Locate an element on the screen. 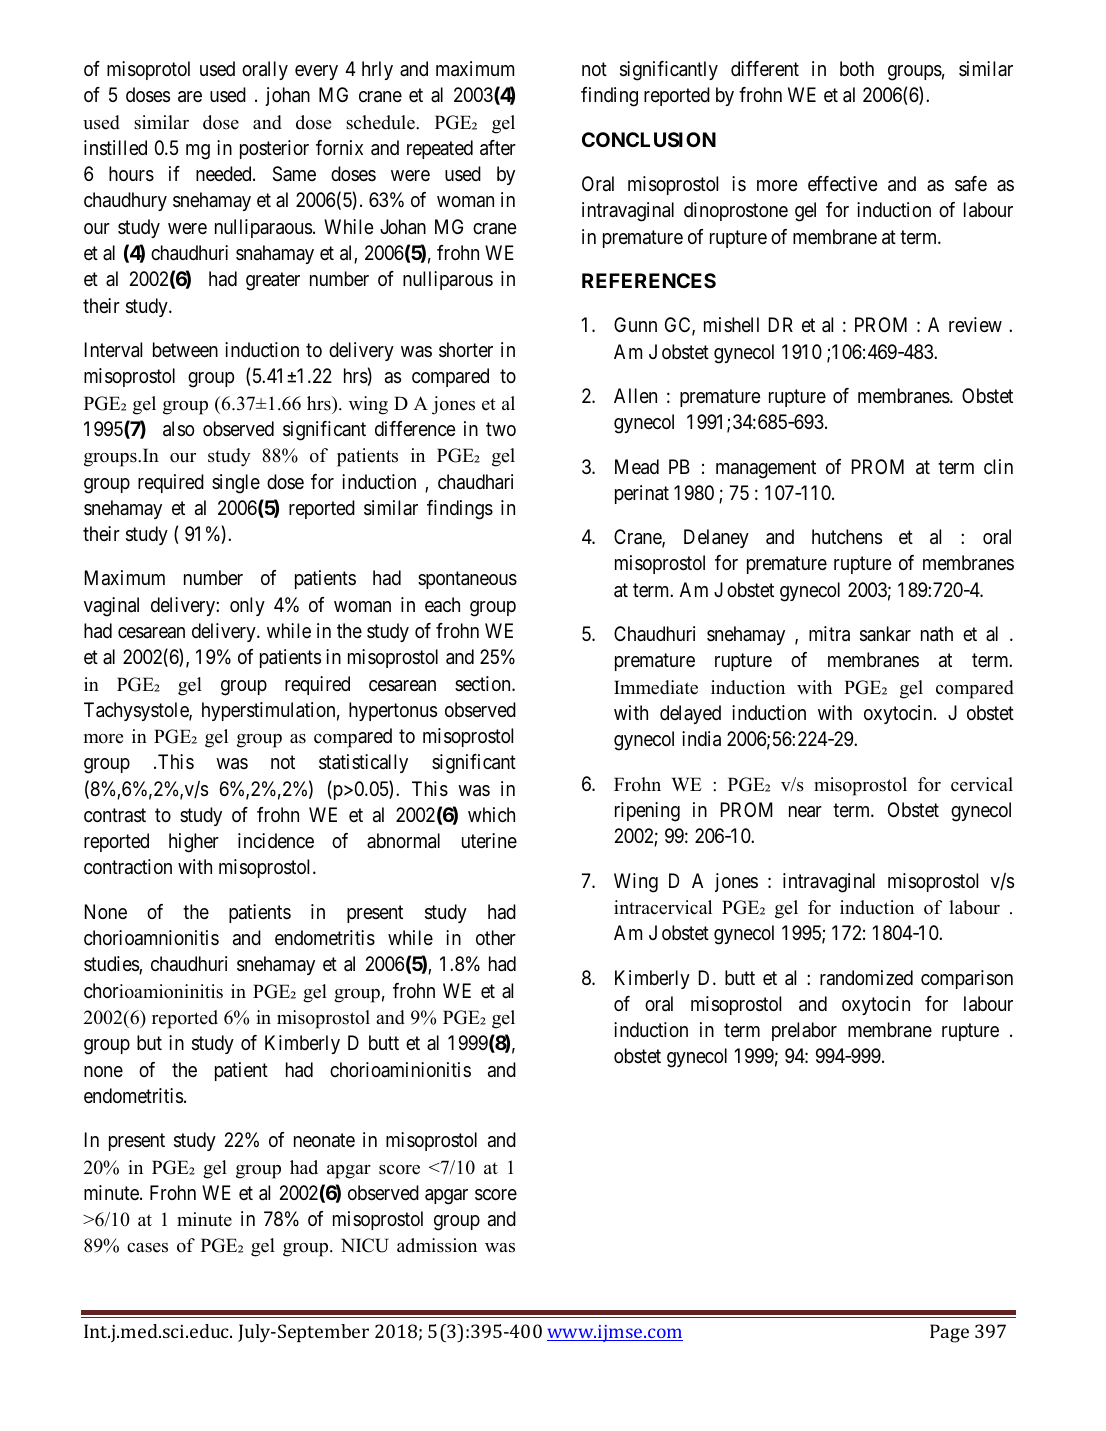 This screenshot has width=1106, height=1431. after is located at coordinates (498, 148).
